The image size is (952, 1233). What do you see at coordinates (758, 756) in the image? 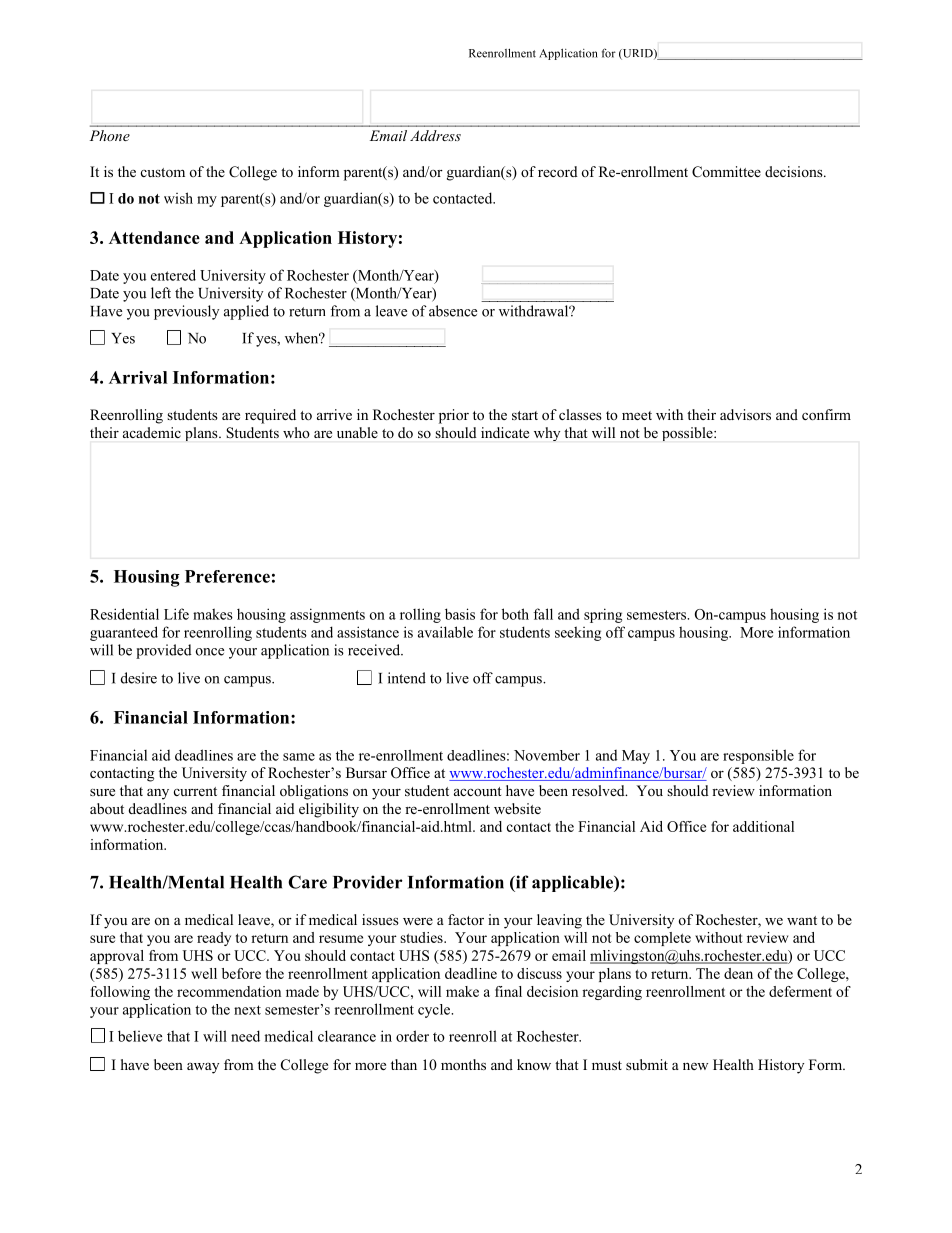
I see `responsible` at bounding box center [758, 756].
